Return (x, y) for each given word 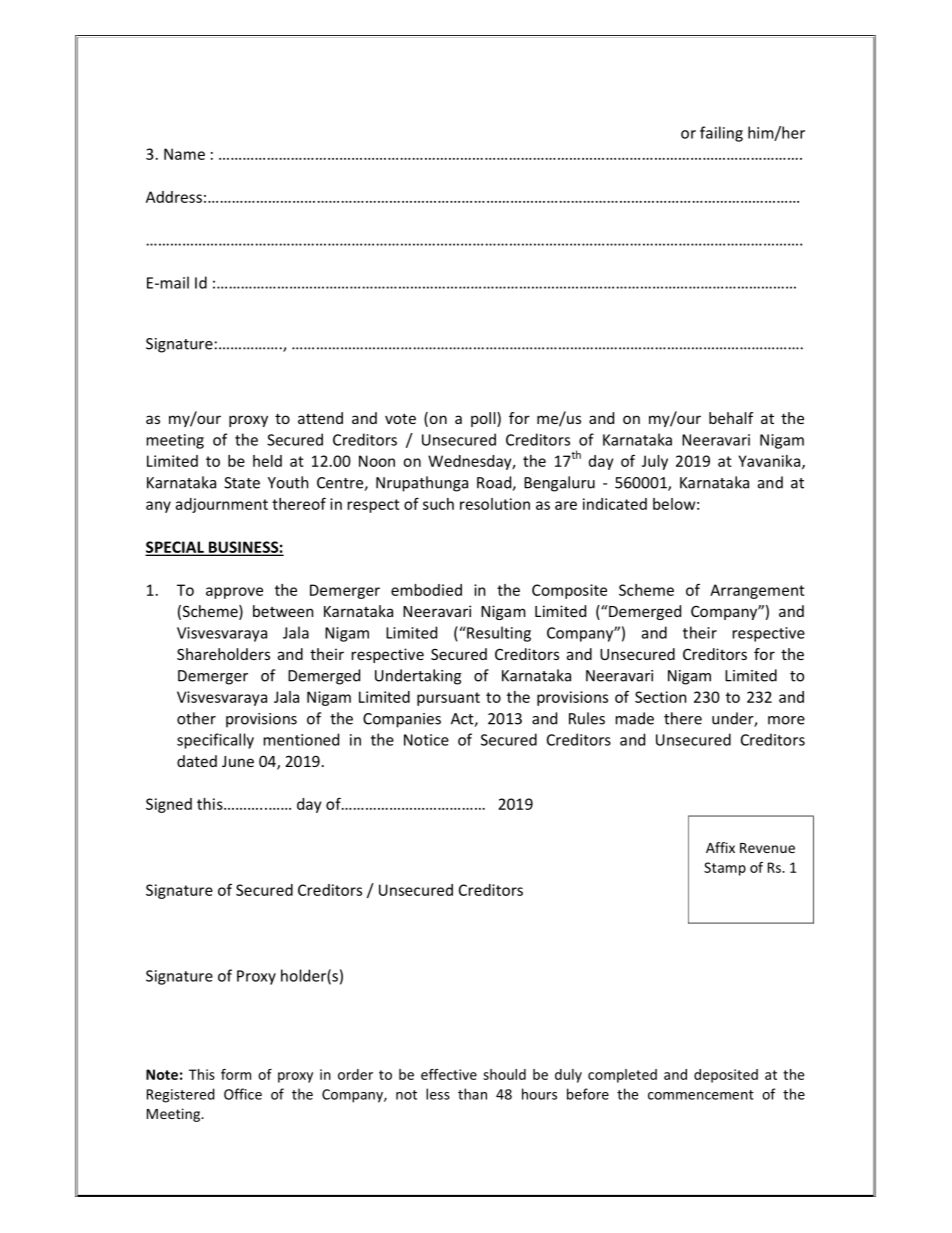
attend (320, 418)
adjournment (222, 505)
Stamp (725, 869)
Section (660, 697)
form (236, 1074)
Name (184, 154)
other (196, 718)
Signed (169, 805)
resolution (495, 504)
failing (721, 134)
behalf (731, 418)
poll (484, 419)
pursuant (448, 699)
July (655, 462)
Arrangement (757, 591)
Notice (426, 740)
